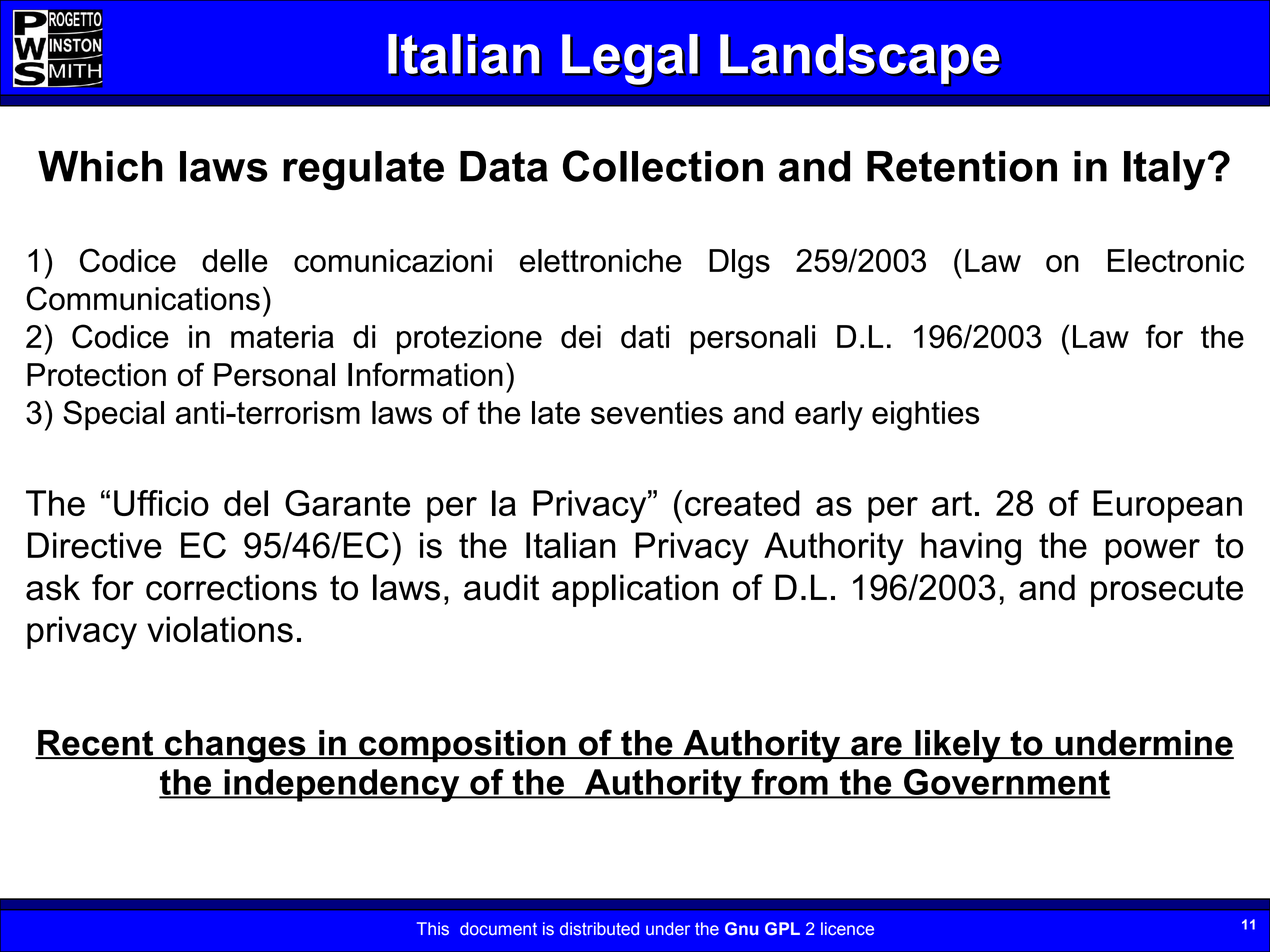  I want to click on created, so click(742, 503).
